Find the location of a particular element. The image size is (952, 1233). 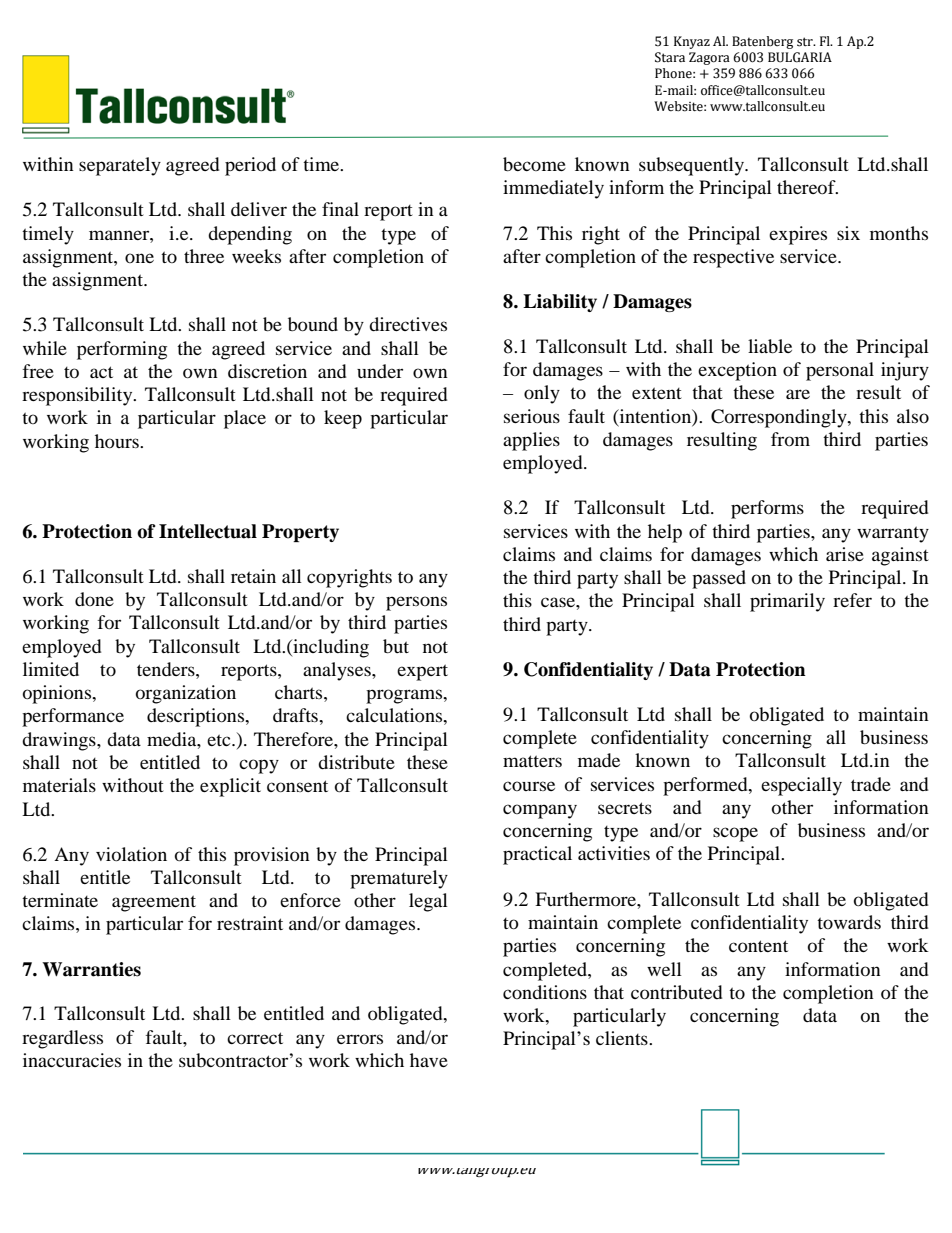

thereof is located at coordinates (807, 187).
